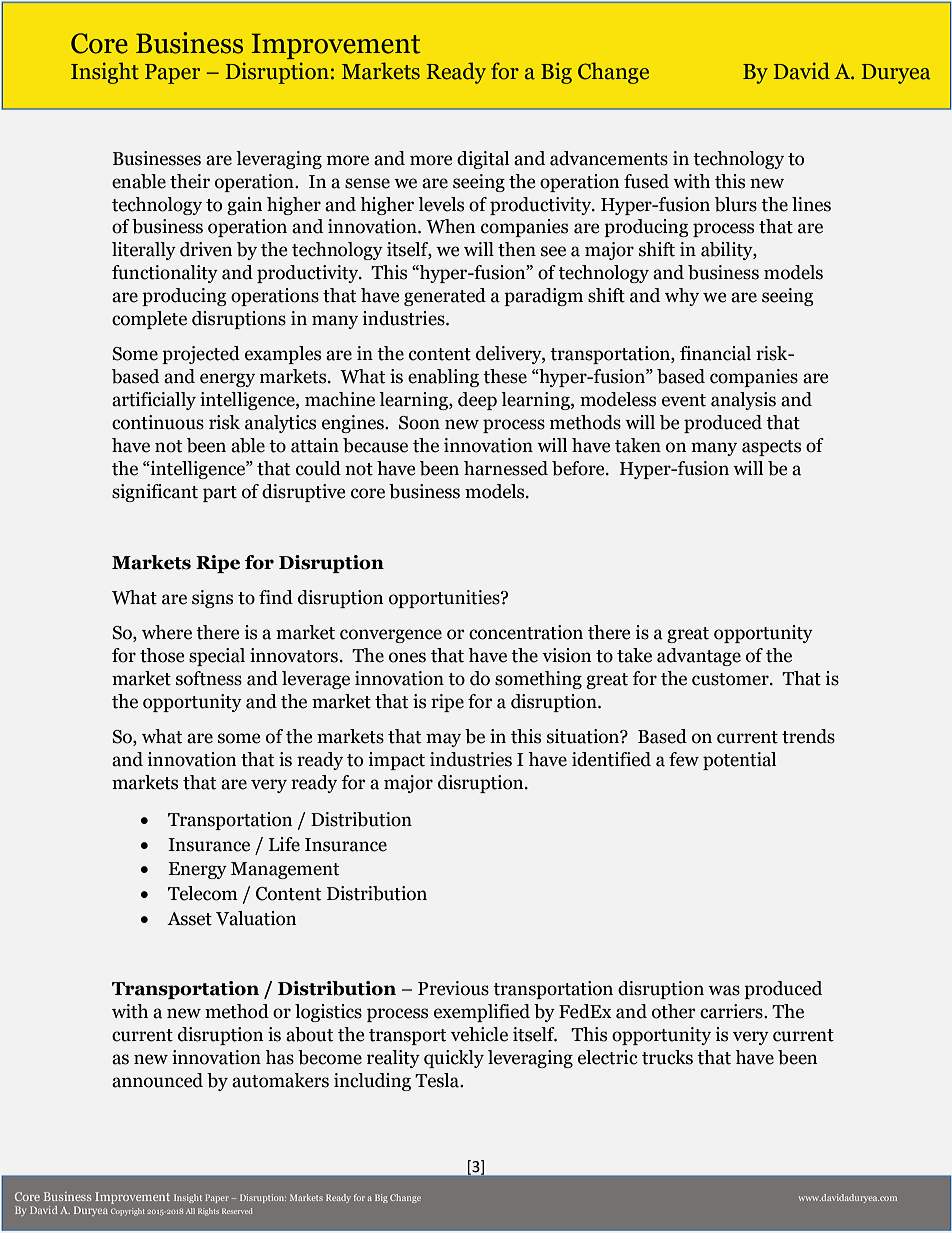  Describe the element at coordinates (667, 1057) in the screenshot. I see `trucks` at that location.
